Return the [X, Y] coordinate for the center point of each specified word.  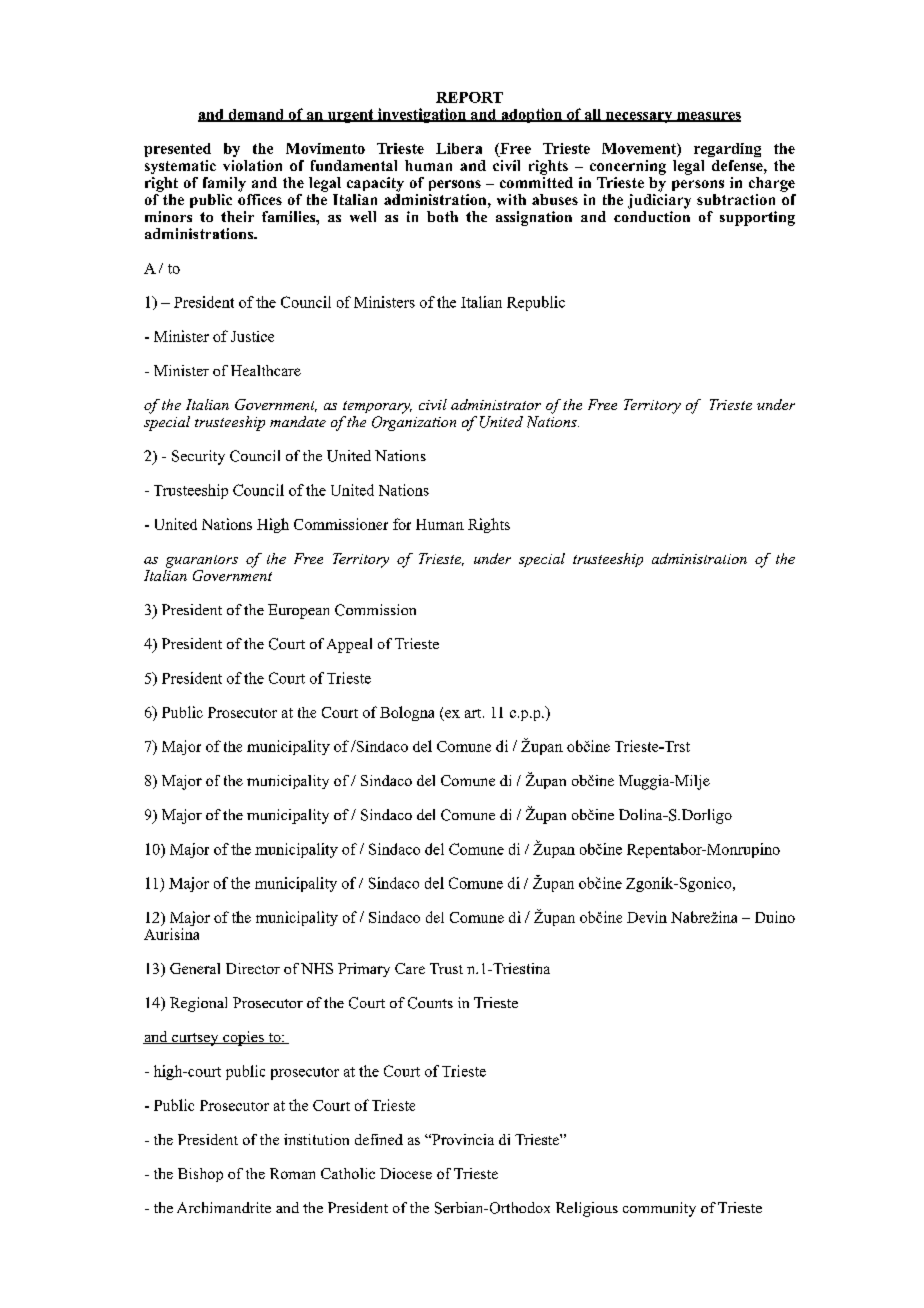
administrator [496, 404]
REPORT [469, 97]
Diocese [406, 1173]
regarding [727, 150]
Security [198, 457]
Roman [292, 1173]
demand [256, 115]
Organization [414, 423]
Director [253, 968]
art [474, 713]
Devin [647, 917]
